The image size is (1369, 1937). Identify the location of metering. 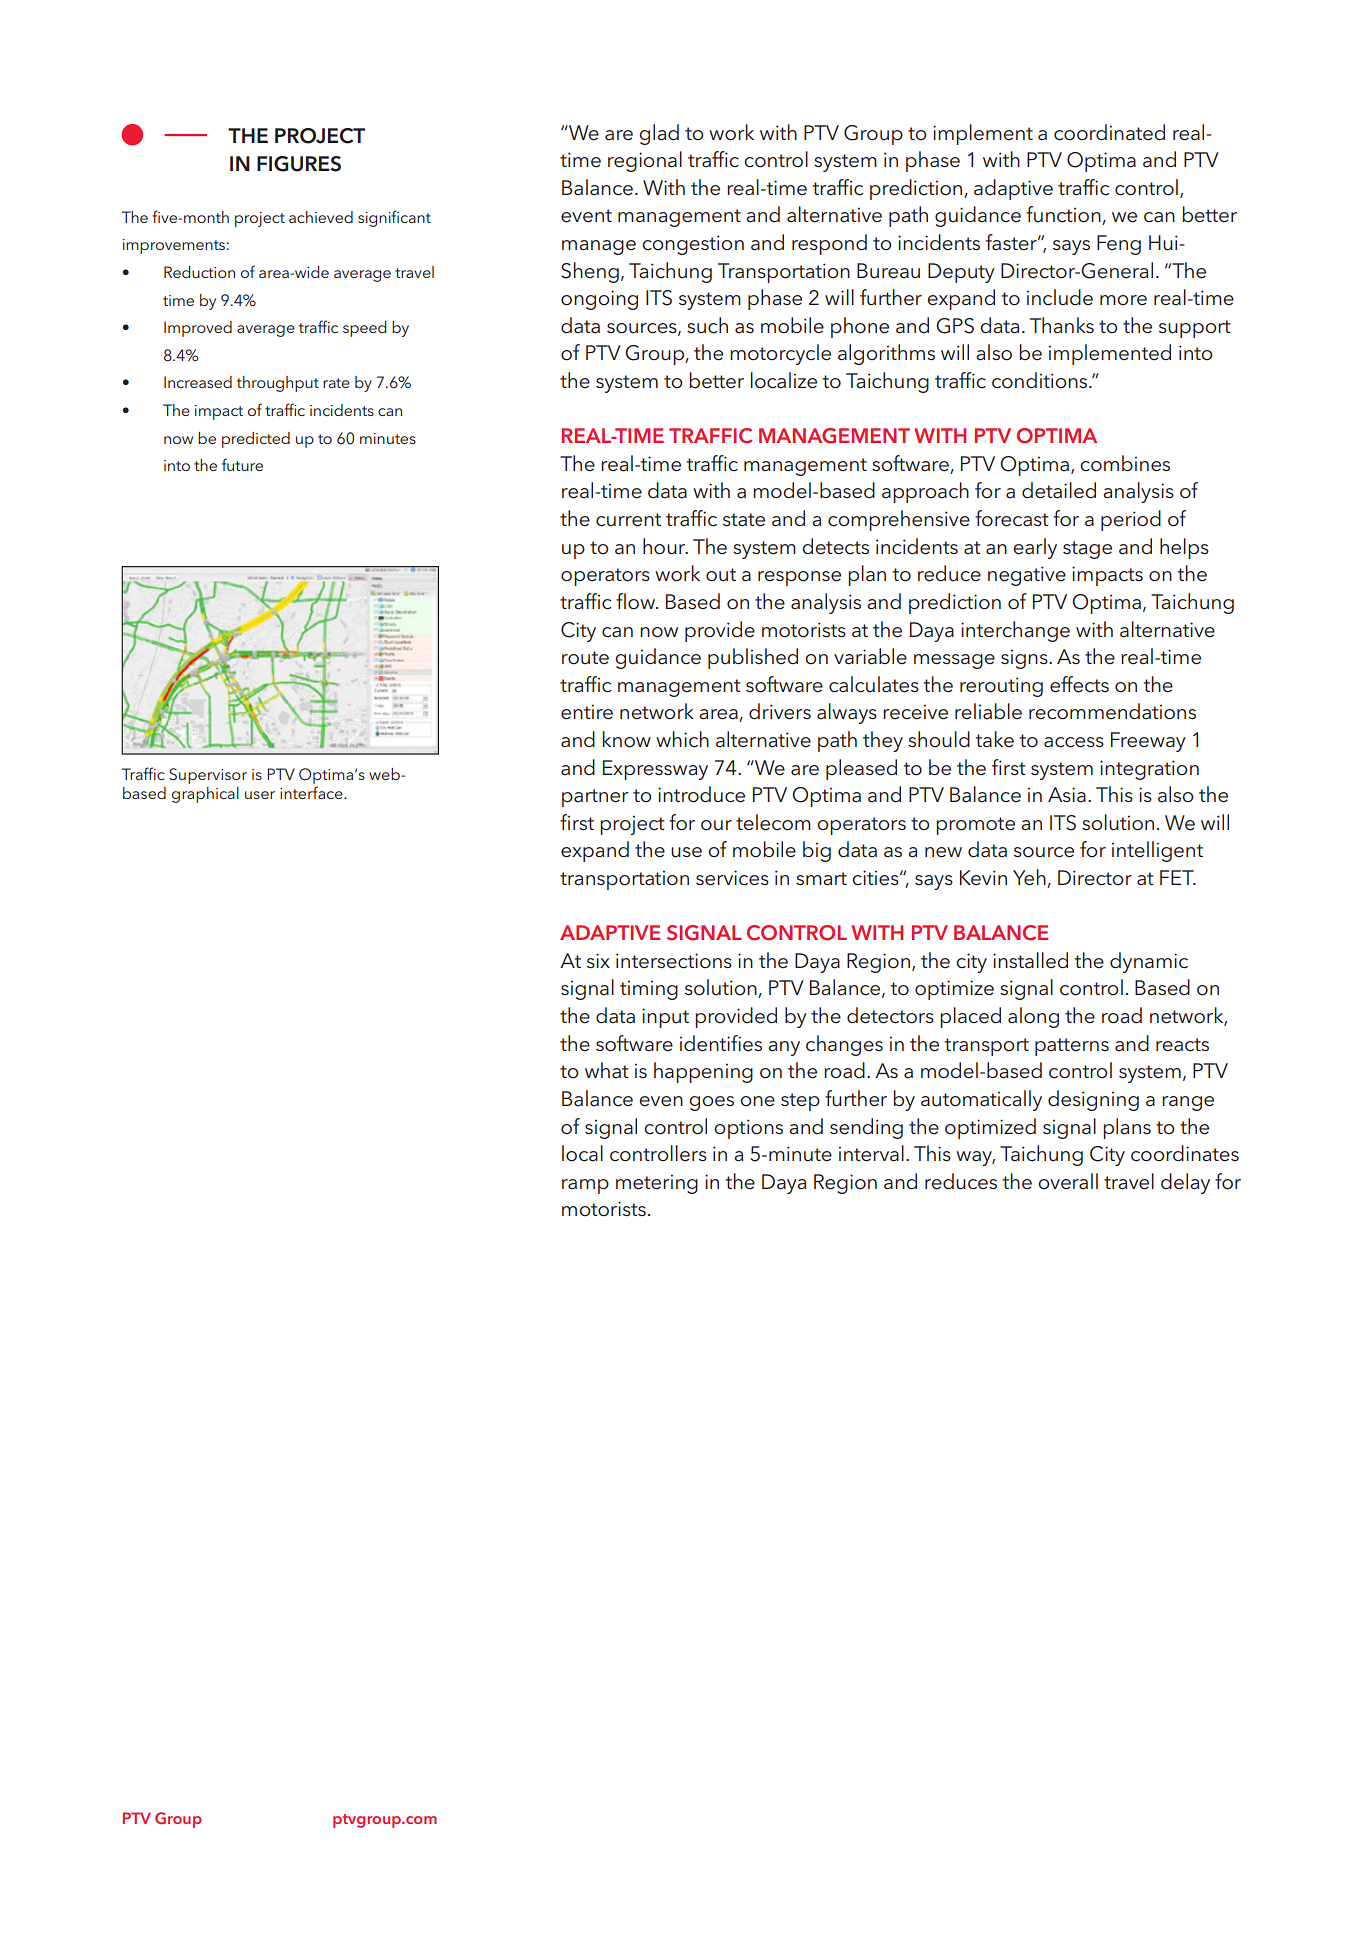
(657, 1184).
